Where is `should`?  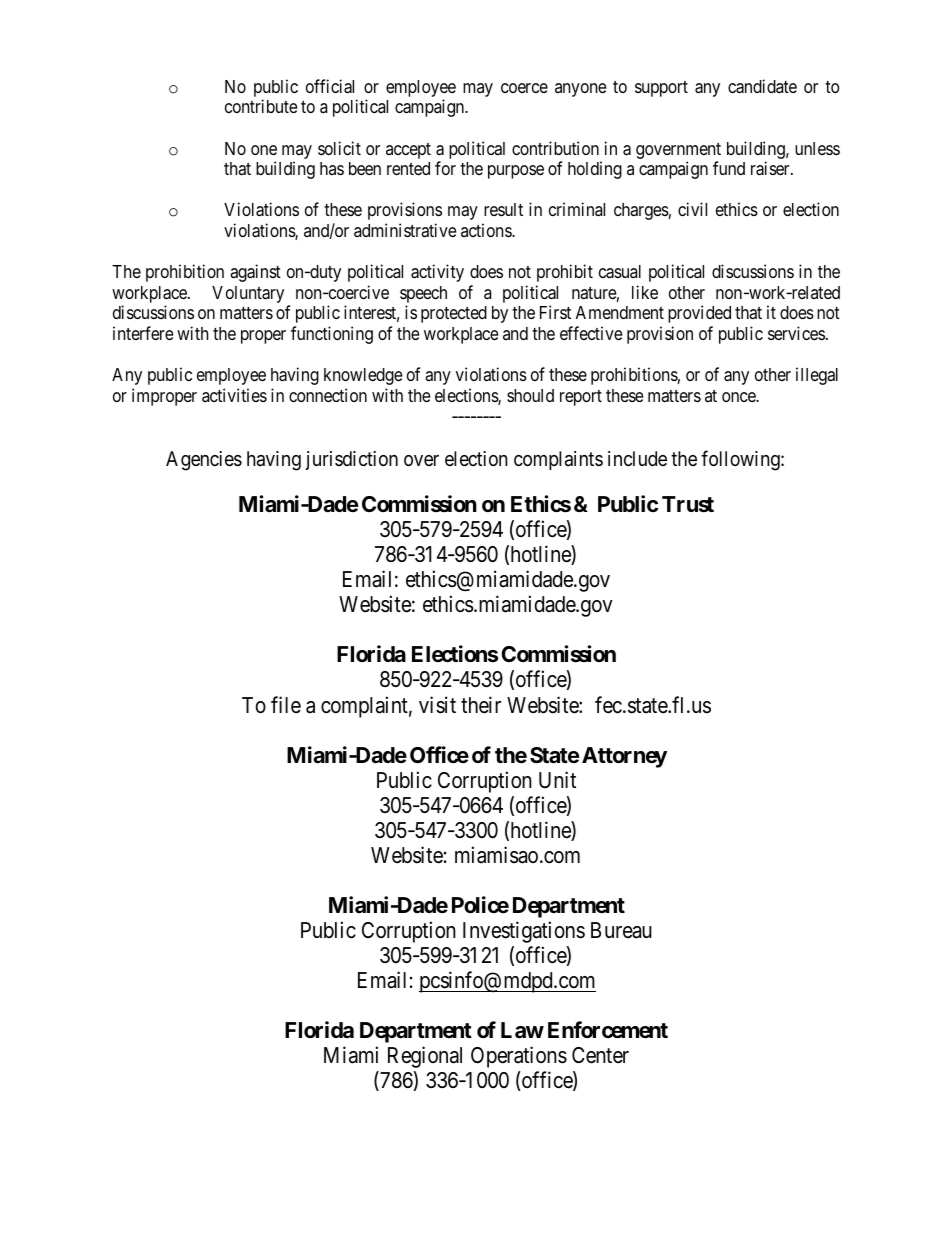 should is located at coordinates (530, 395).
